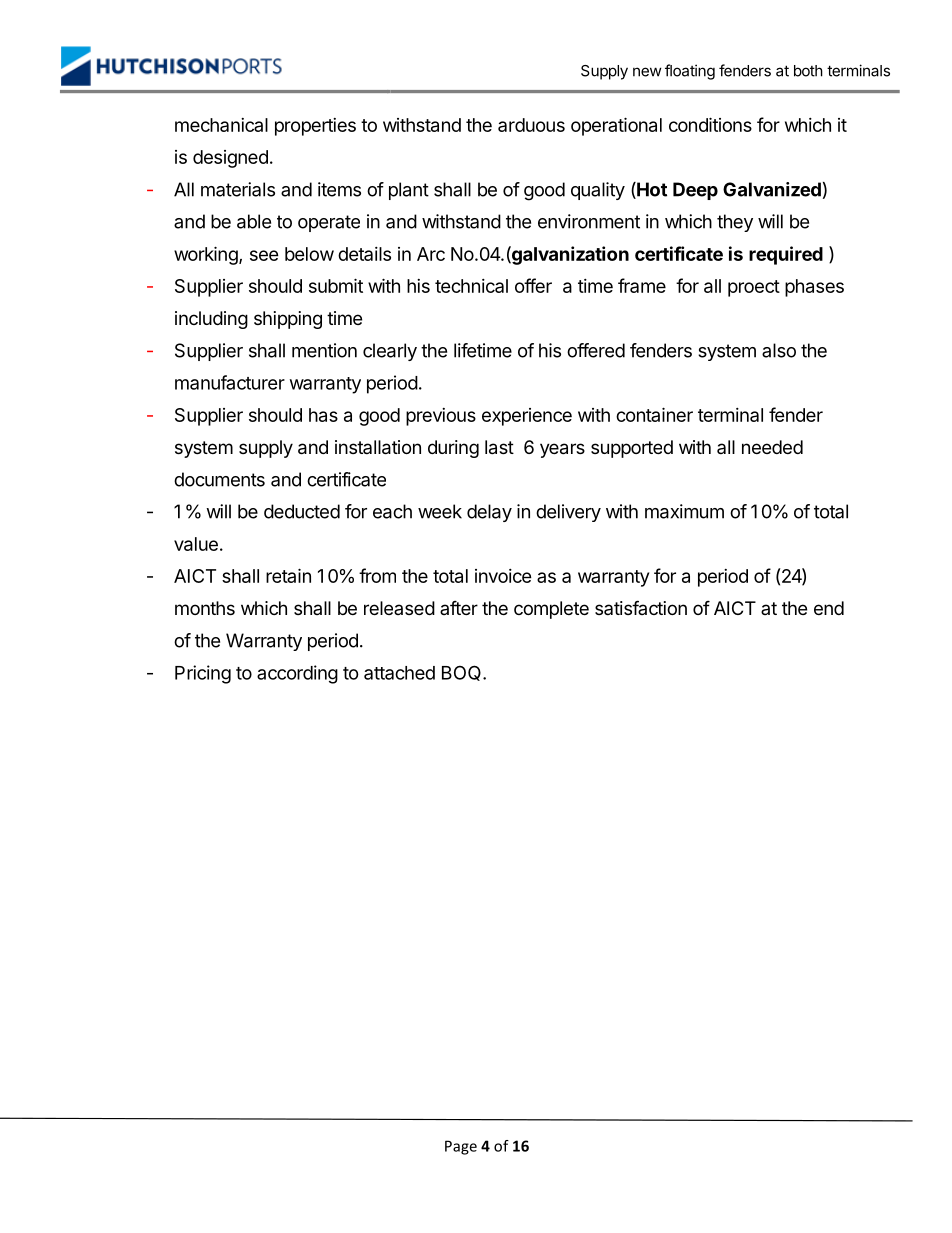  What do you see at coordinates (531, 125) in the page?
I see `arduous` at bounding box center [531, 125].
